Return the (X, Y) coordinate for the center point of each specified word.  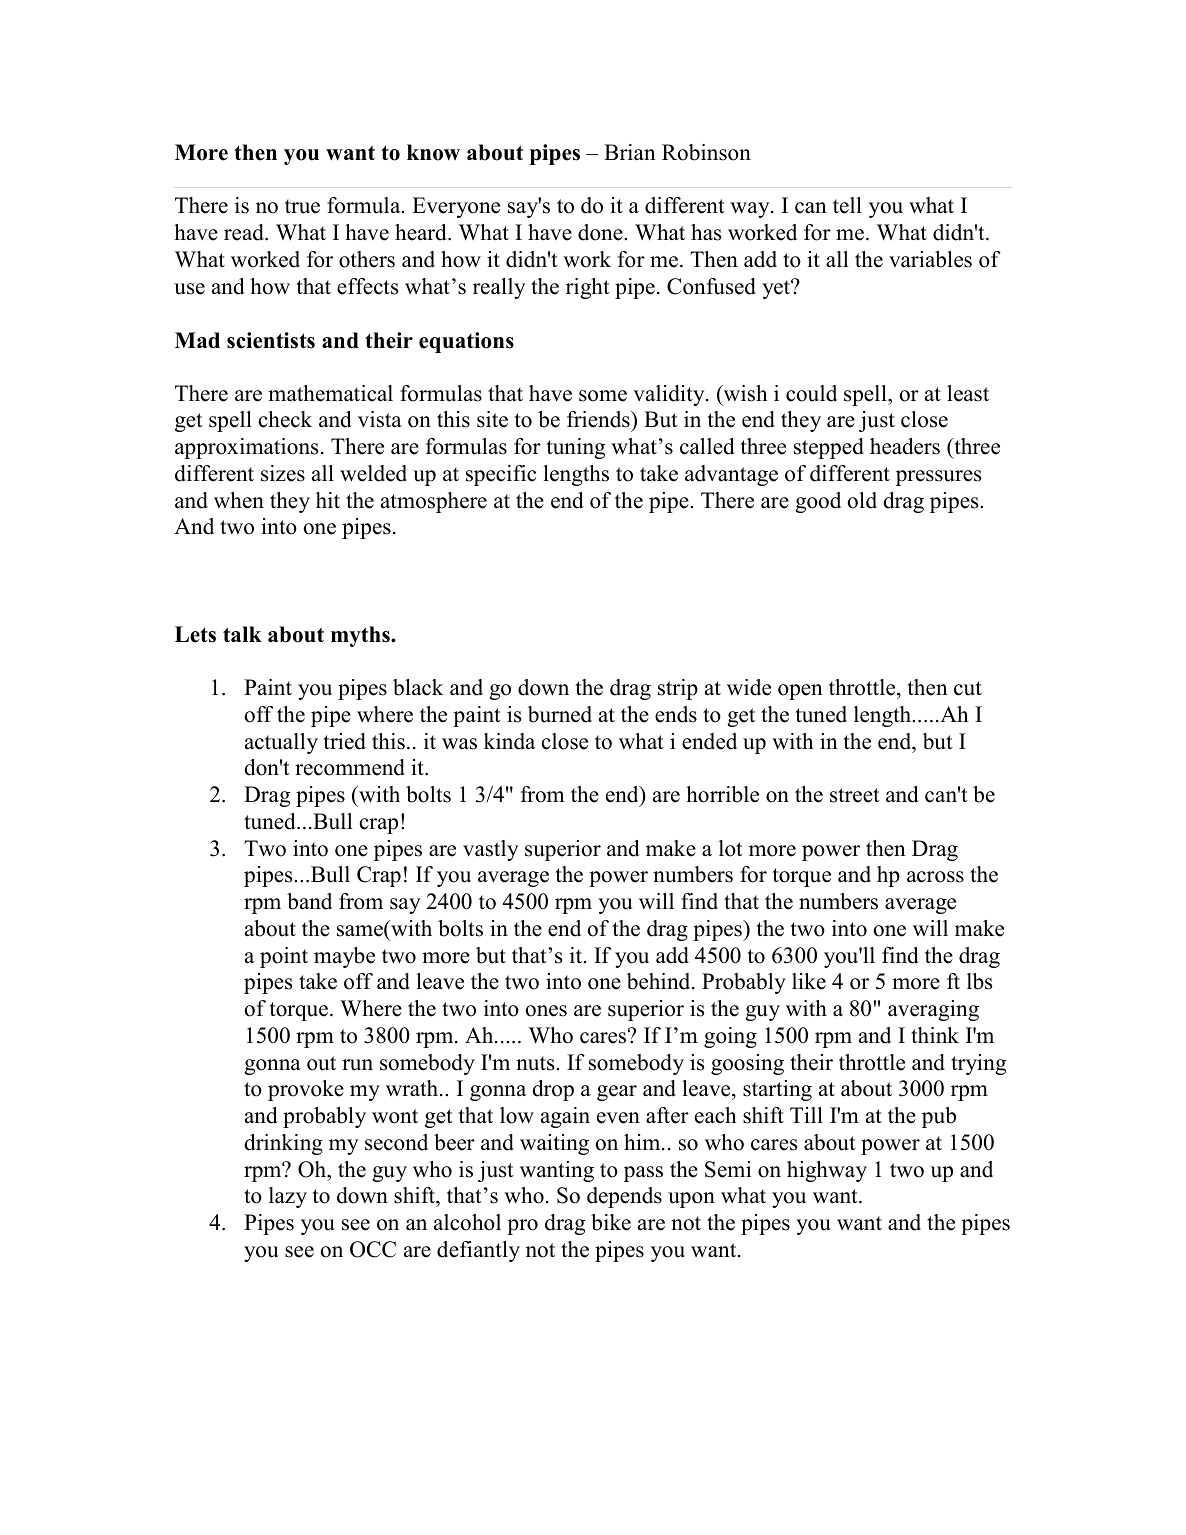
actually (281, 743)
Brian (630, 152)
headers (905, 446)
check (285, 419)
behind (660, 981)
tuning (575, 448)
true (302, 206)
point (284, 957)
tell (847, 205)
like (809, 981)
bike (611, 1222)
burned (560, 714)
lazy (288, 1197)
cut (968, 688)
